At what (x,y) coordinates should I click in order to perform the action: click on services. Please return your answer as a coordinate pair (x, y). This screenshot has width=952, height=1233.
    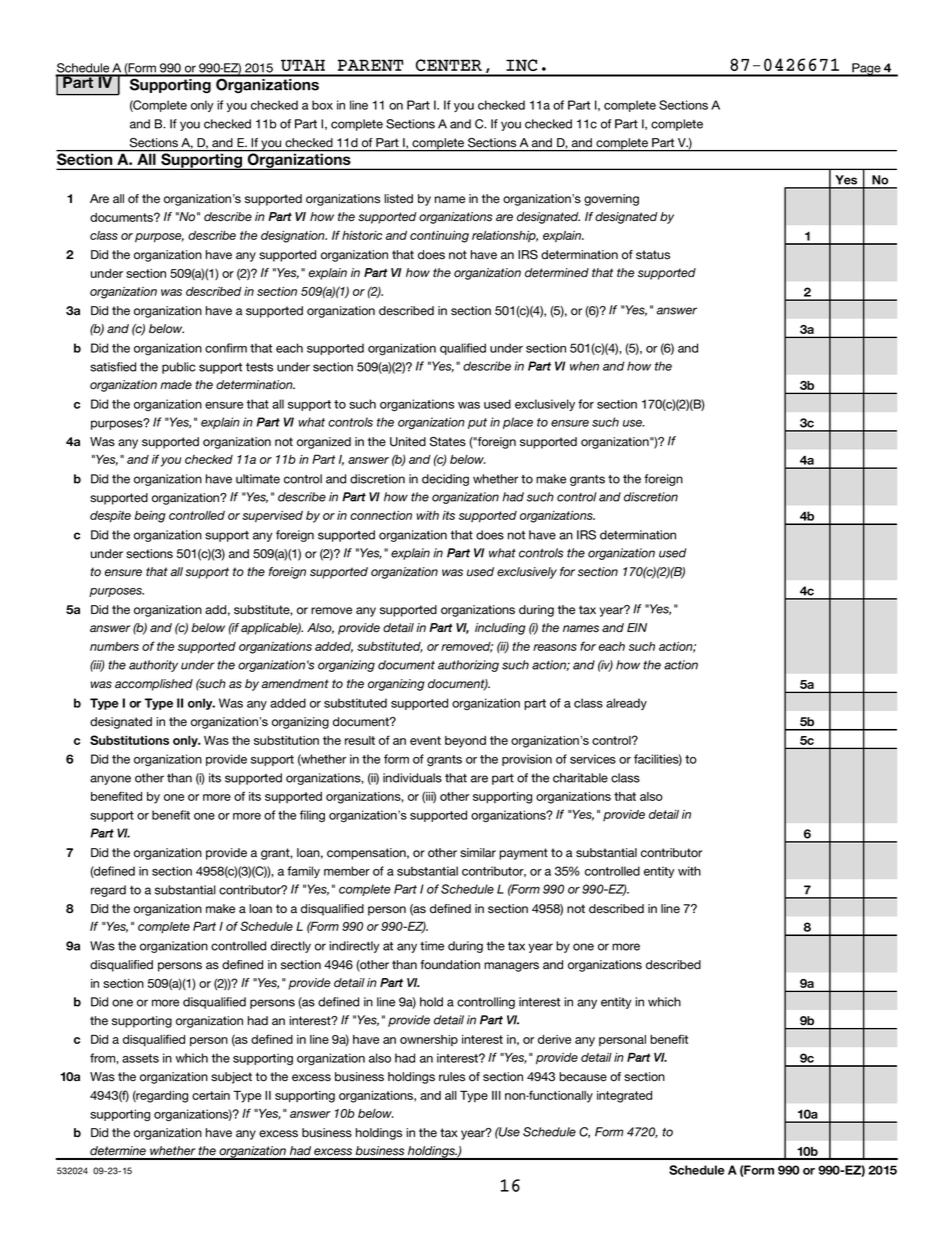
    Looking at the image, I should click on (593, 759).
